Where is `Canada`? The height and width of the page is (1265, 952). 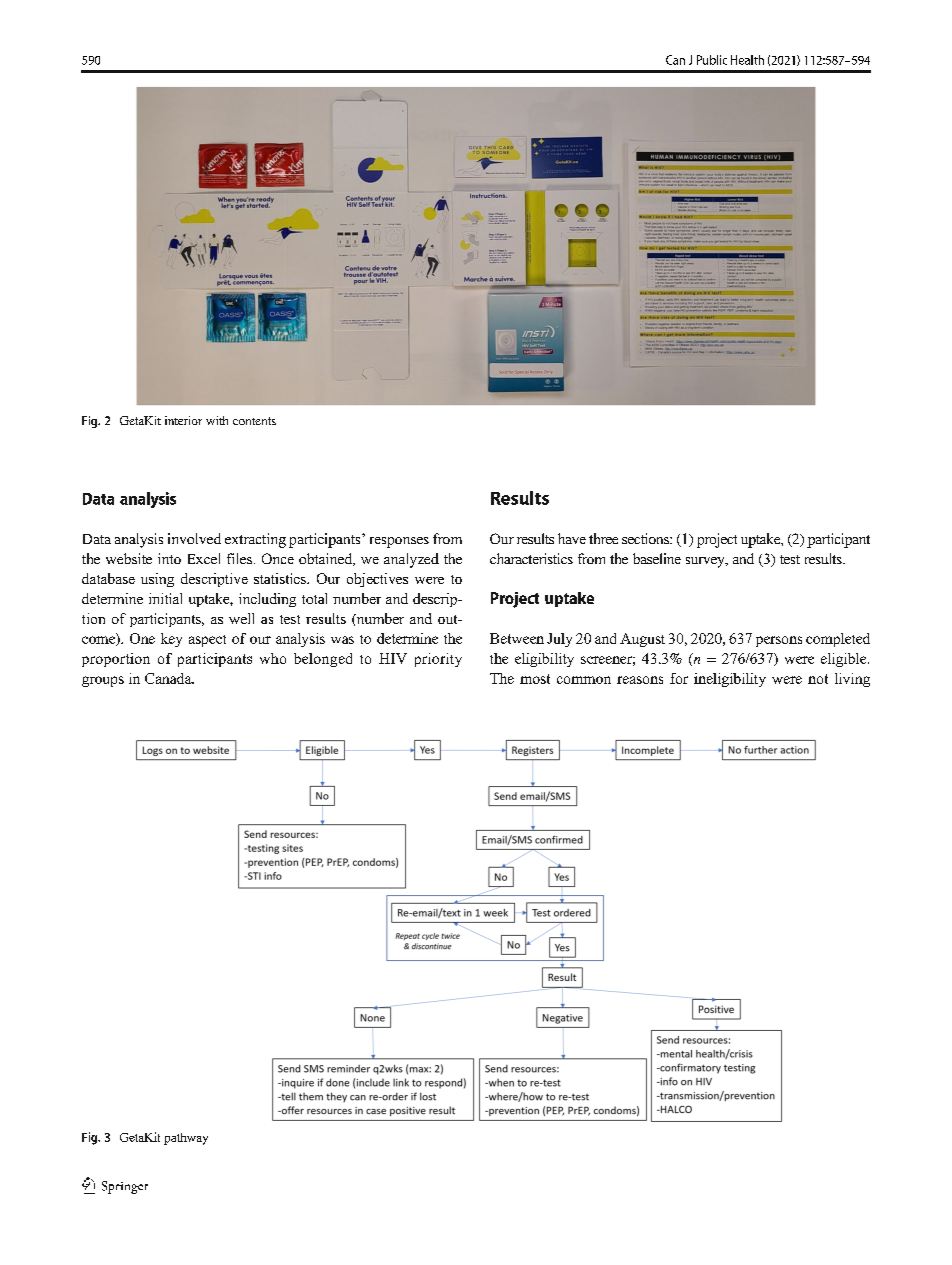 Canada is located at coordinates (169, 678).
